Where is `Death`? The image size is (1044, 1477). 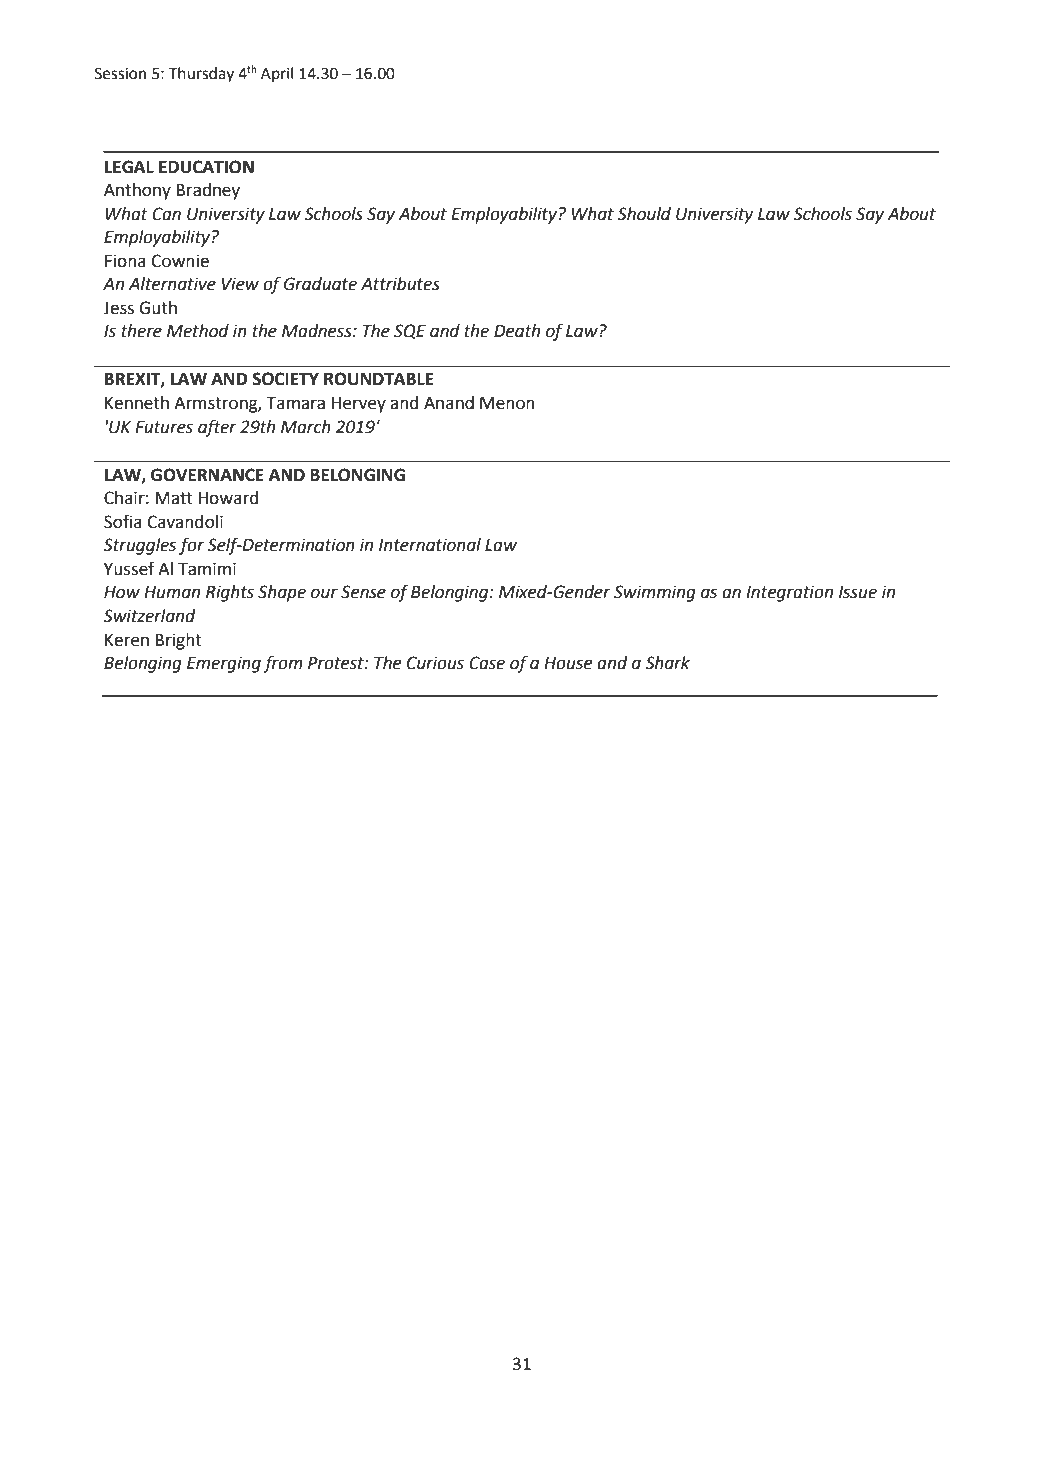 Death is located at coordinates (517, 331).
